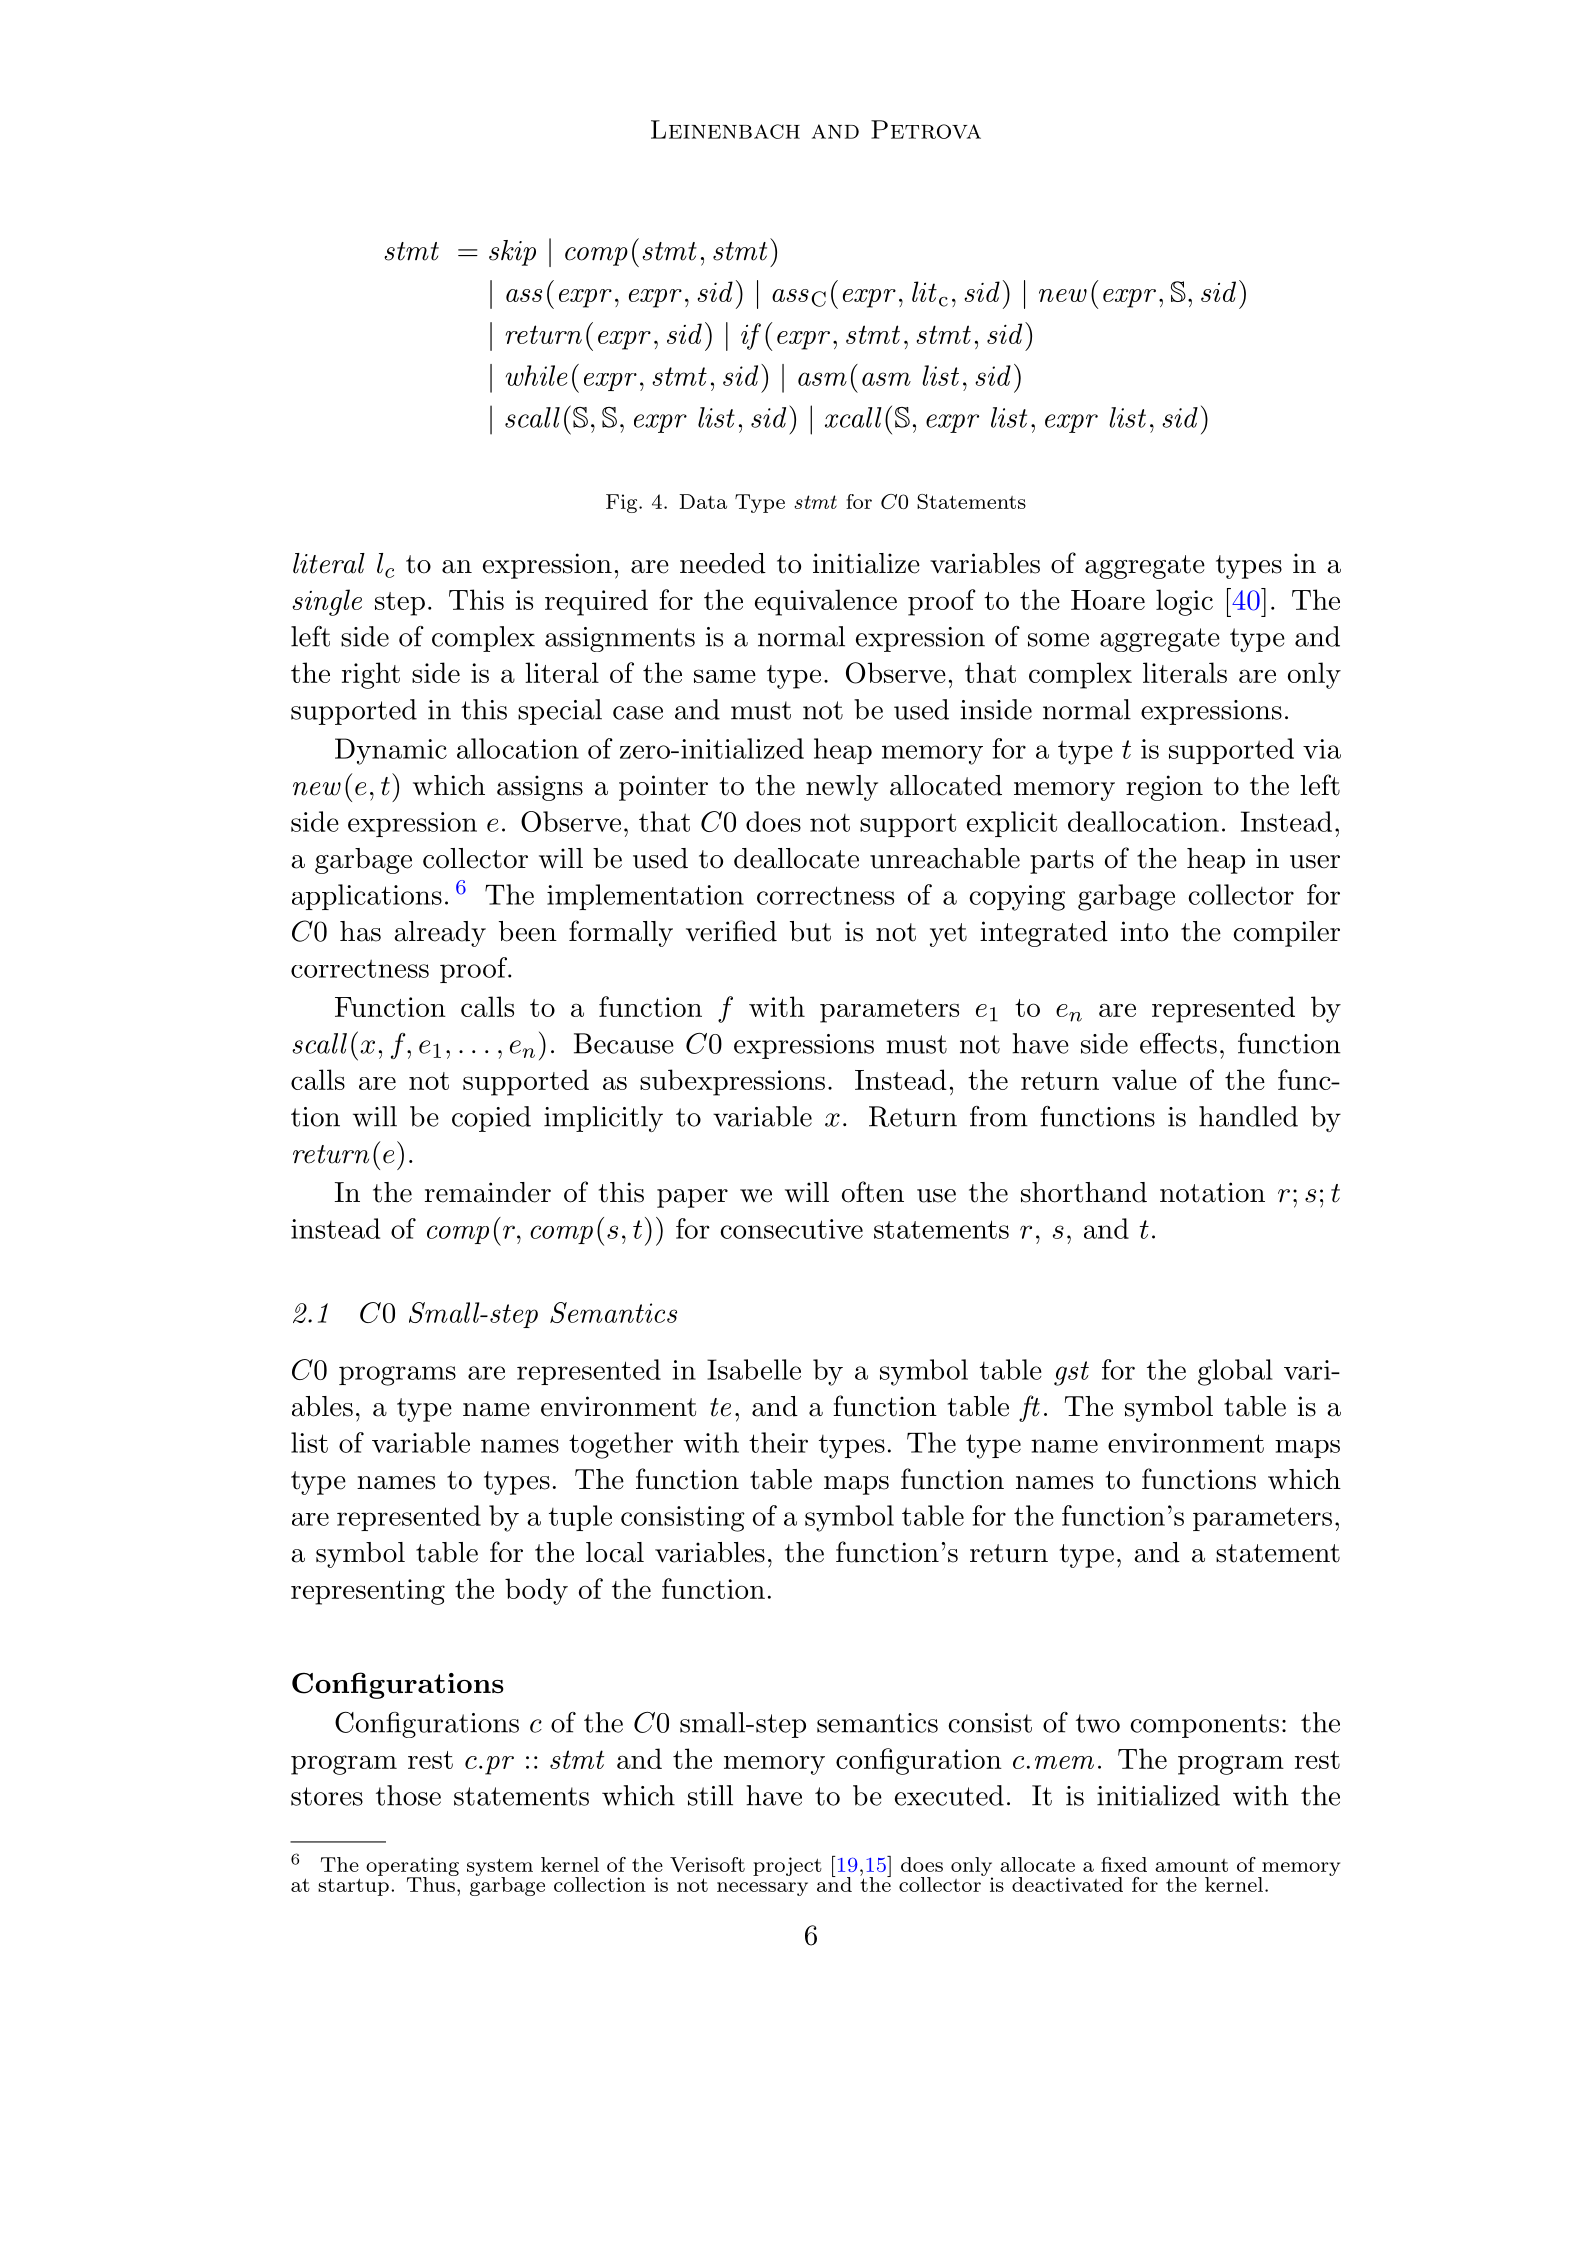  What do you see at coordinates (1108, 600) in the screenshot?
I see `Hoare` at bounding box center [1108, 600].
